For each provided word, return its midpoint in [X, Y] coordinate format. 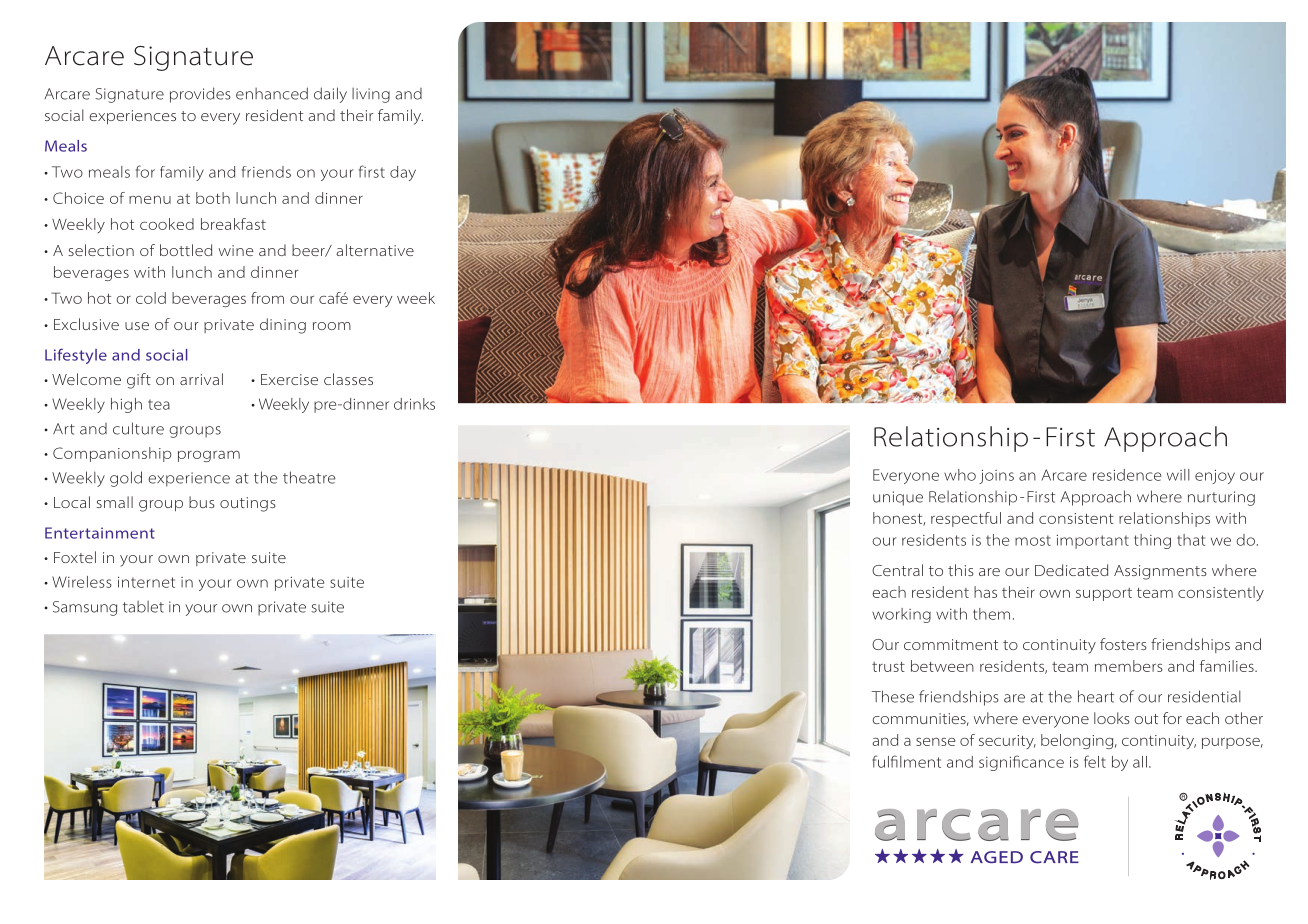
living [371, 95]
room [332, 326]
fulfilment [906, 761]
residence [1127, 475]
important [1093, 542]
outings [248, 504]
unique [898, 498]
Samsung [85, 608]
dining [283, 326]
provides [200, 95]
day [403, 173]
